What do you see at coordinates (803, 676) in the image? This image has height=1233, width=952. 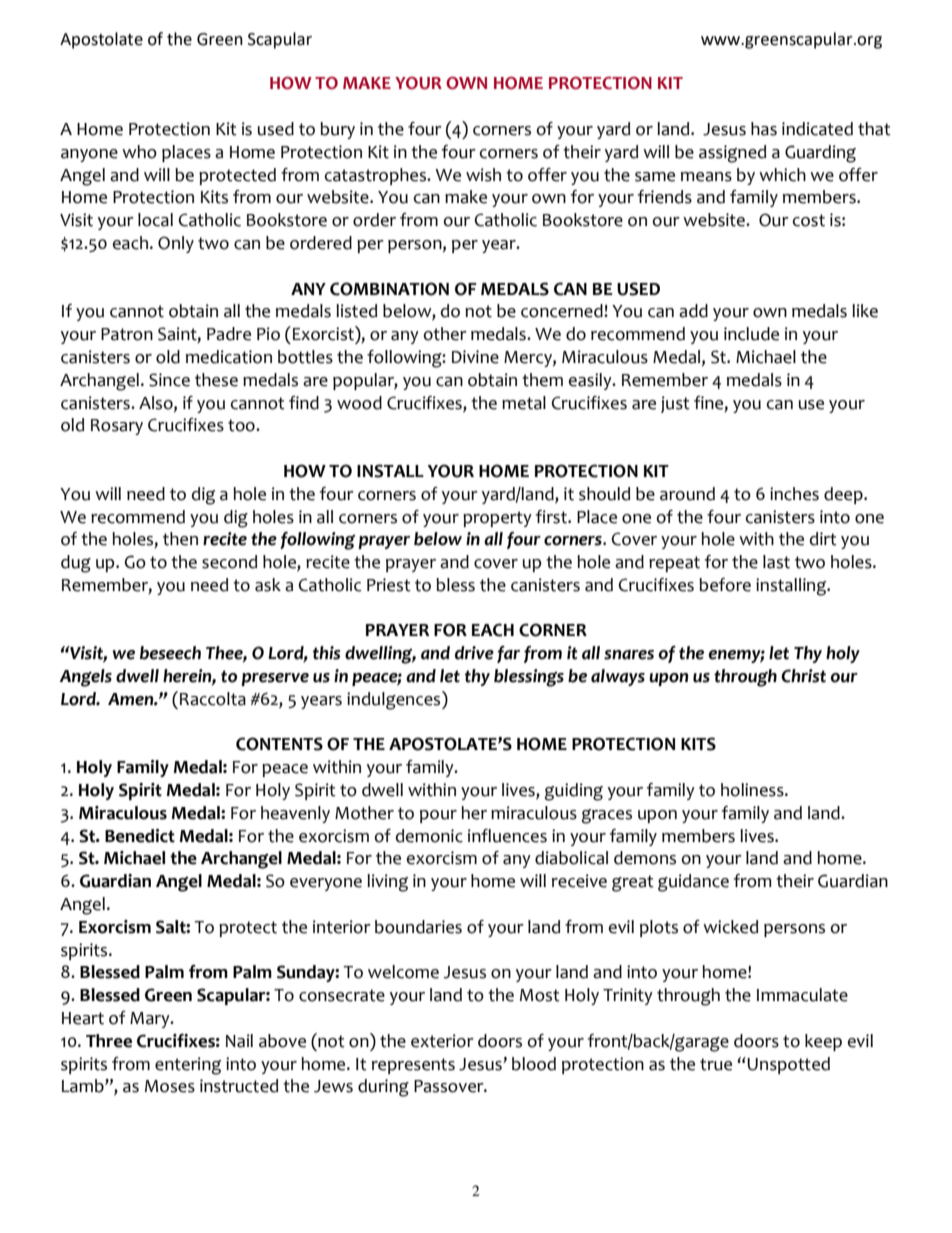 I see `Christ` at bounding box center [803, 676].
